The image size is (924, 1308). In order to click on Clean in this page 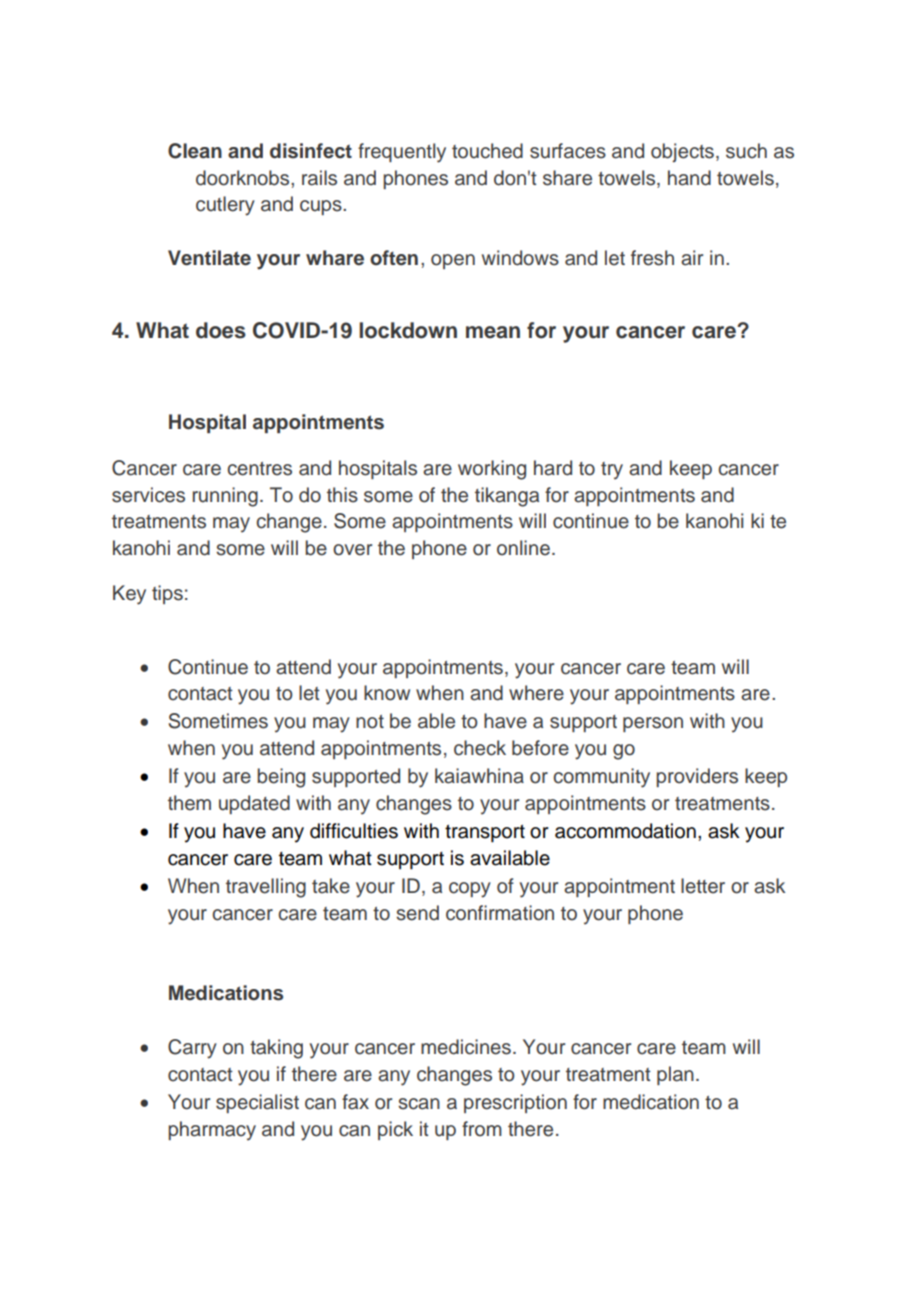, I will do `click(195, 151)`.
